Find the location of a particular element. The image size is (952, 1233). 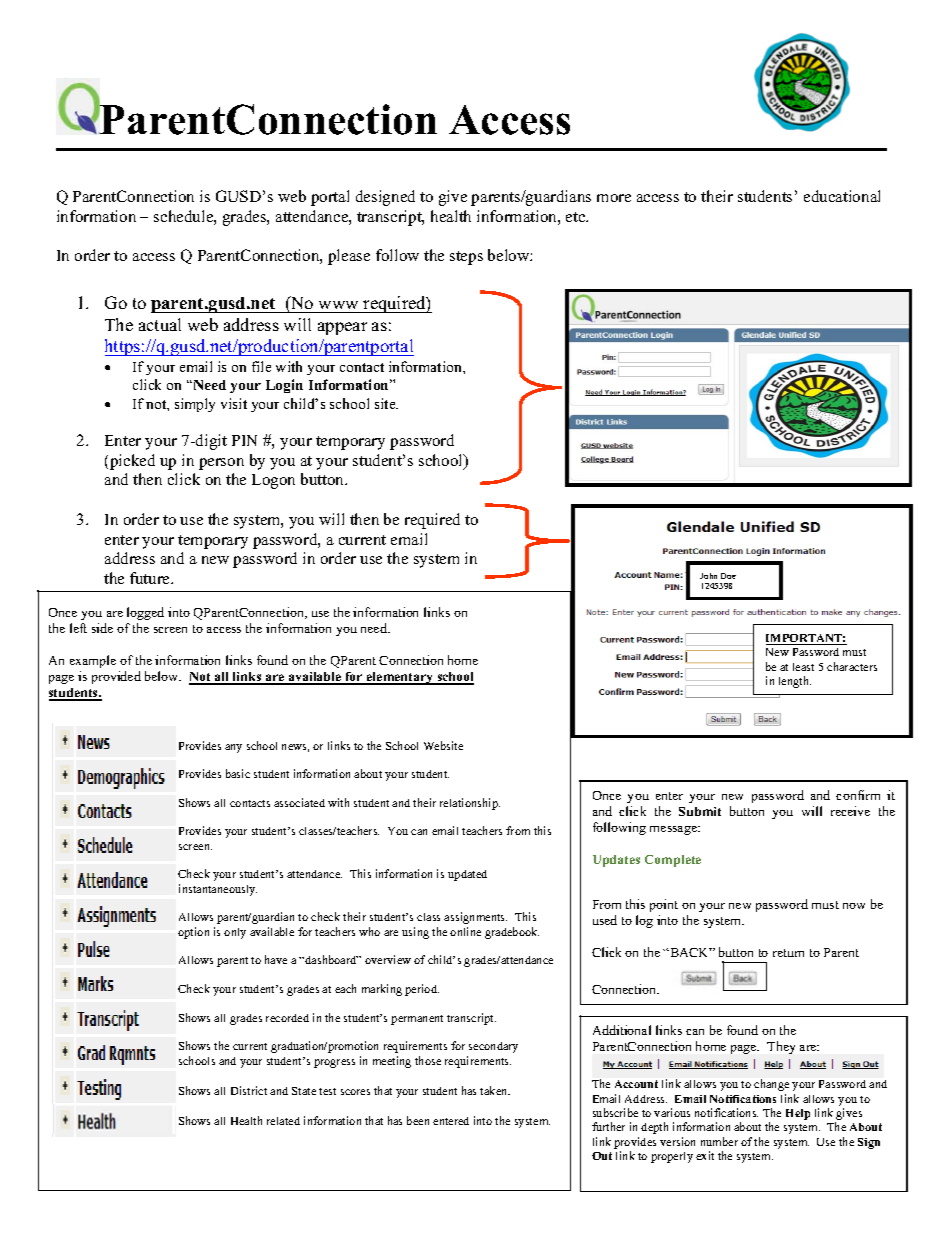

John is located at coordinates (708, 576).
